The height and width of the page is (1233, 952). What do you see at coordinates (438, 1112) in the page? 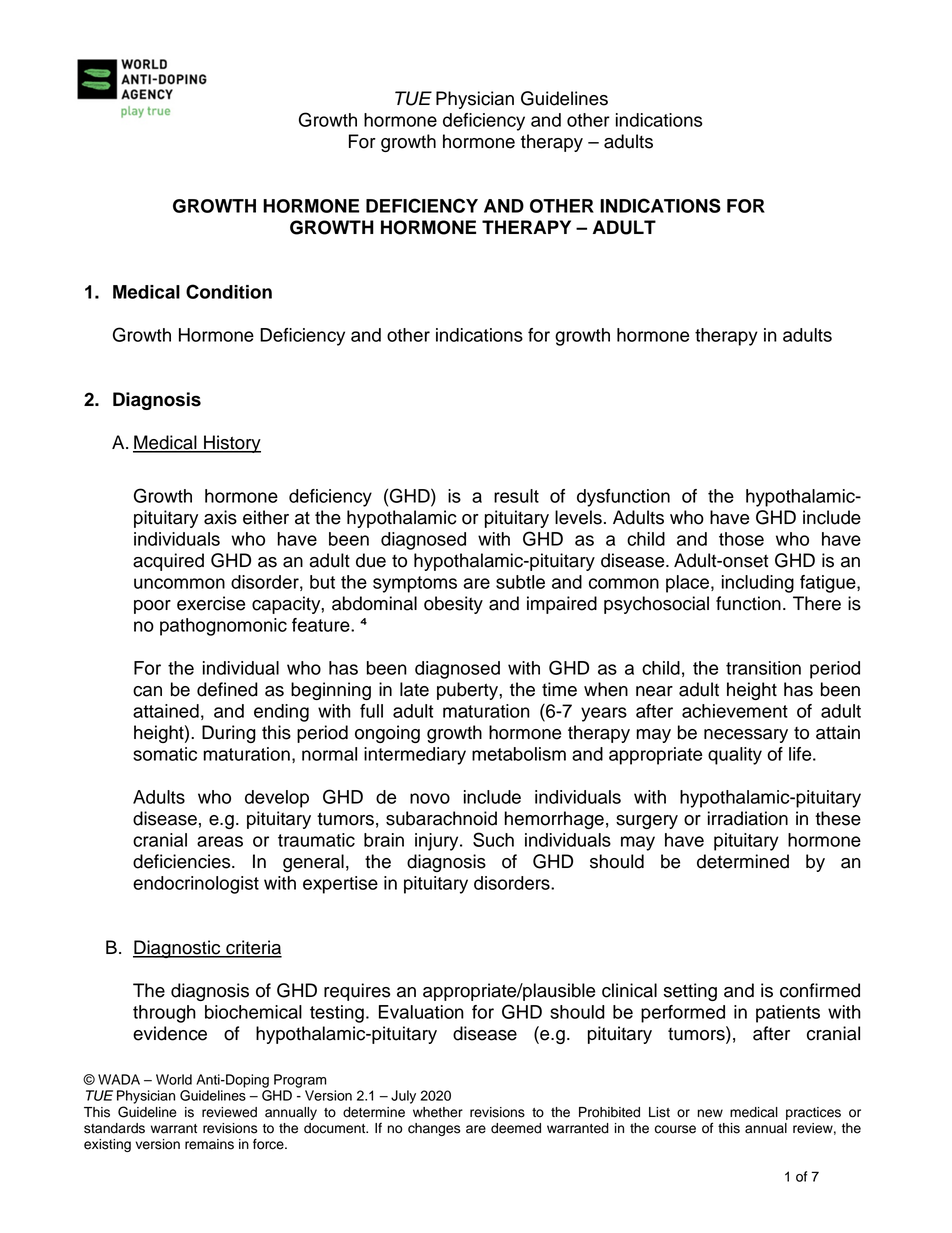
I see `whether` at bounding box center [438, 1112].
